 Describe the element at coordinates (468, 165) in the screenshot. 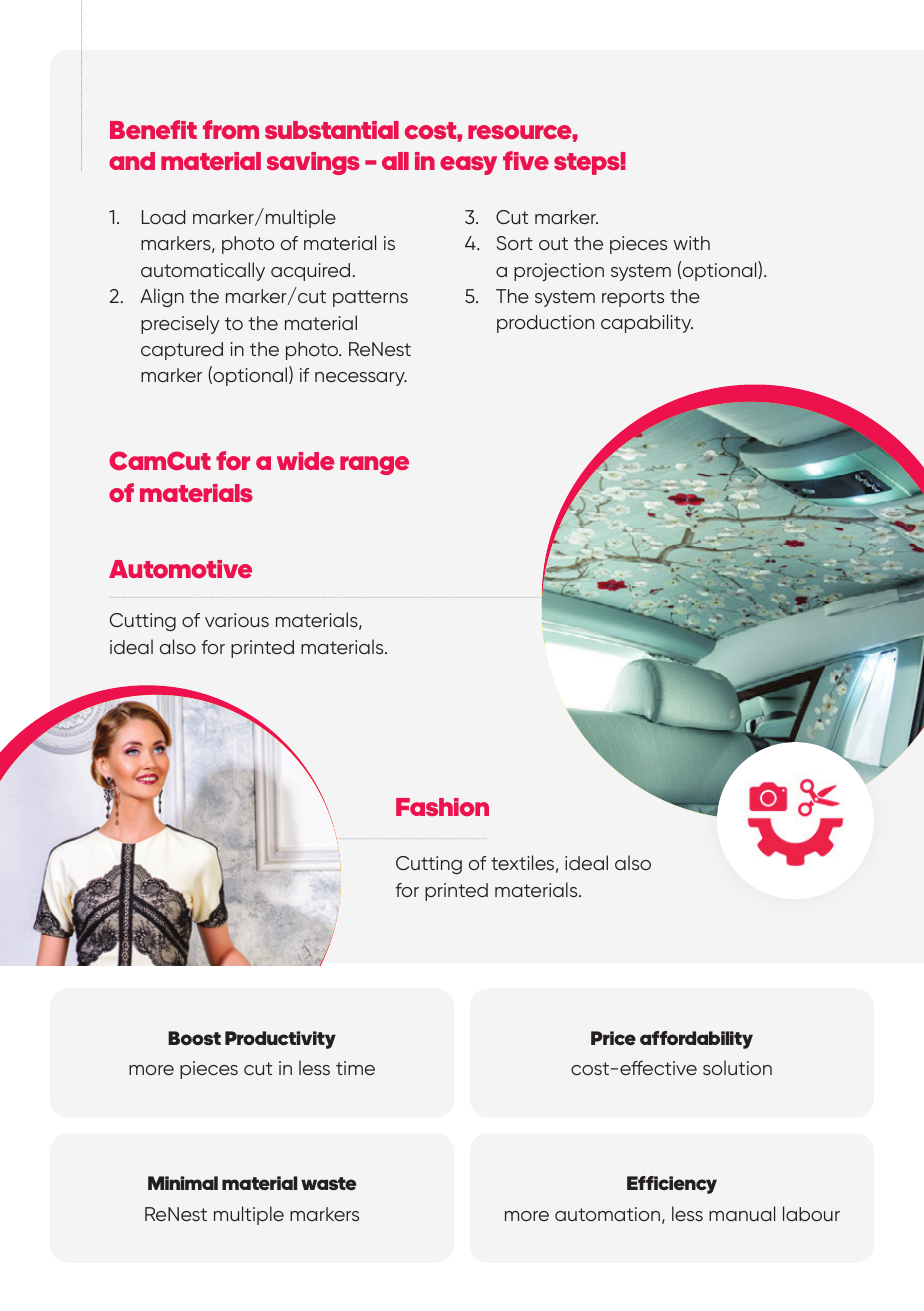

I see `easy` at that location.
